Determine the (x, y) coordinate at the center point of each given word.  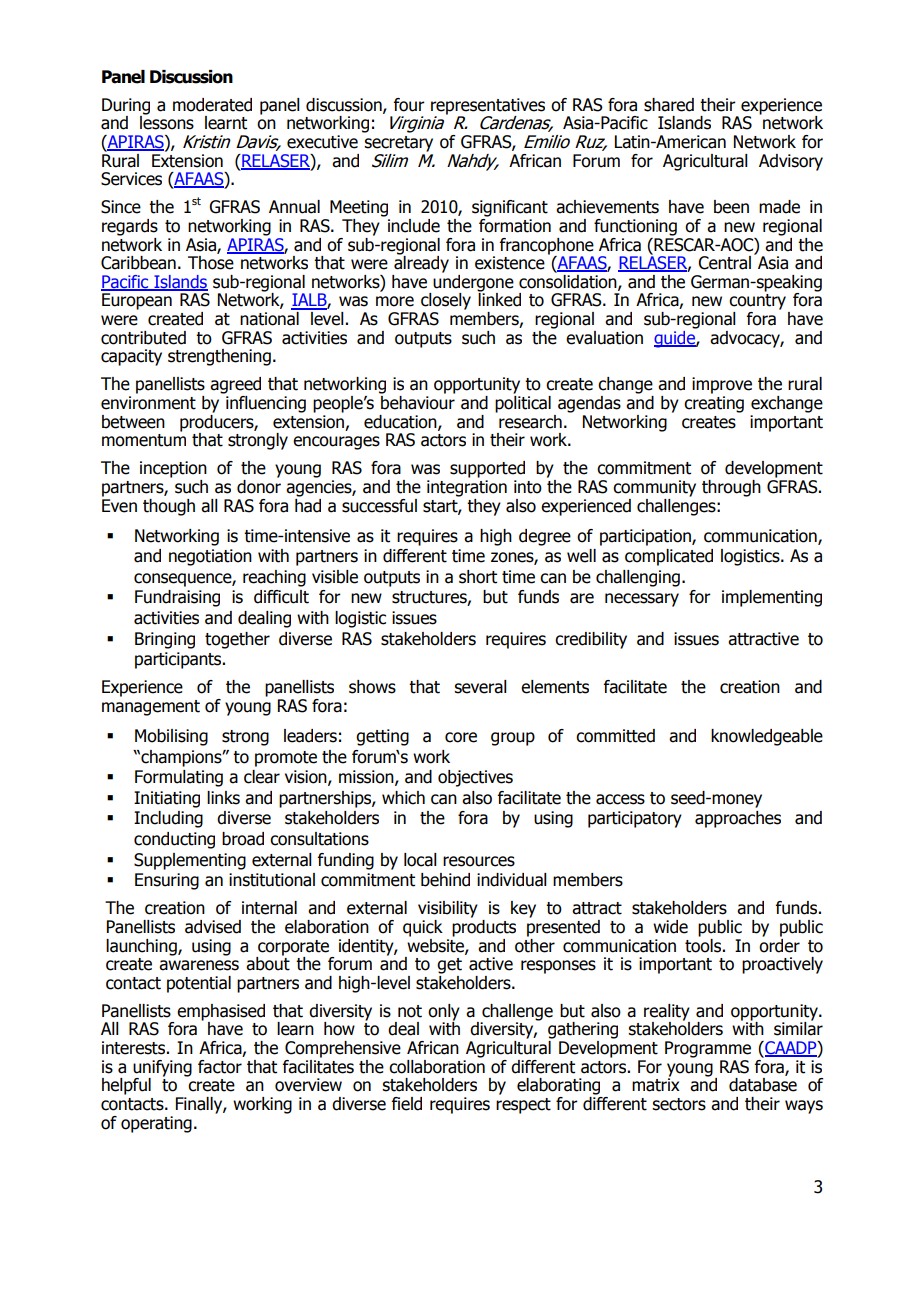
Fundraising (177, 598)
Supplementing (190, 861)
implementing (772, 598)
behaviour (417, 401)
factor (220, 1067)
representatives (488, 107)
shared (669, 105)
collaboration (437, 1065)
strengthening (219, 357)
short (478, 577)
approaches (738, 819)
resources (479, 861)
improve (722, 385)
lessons (167, 122)
